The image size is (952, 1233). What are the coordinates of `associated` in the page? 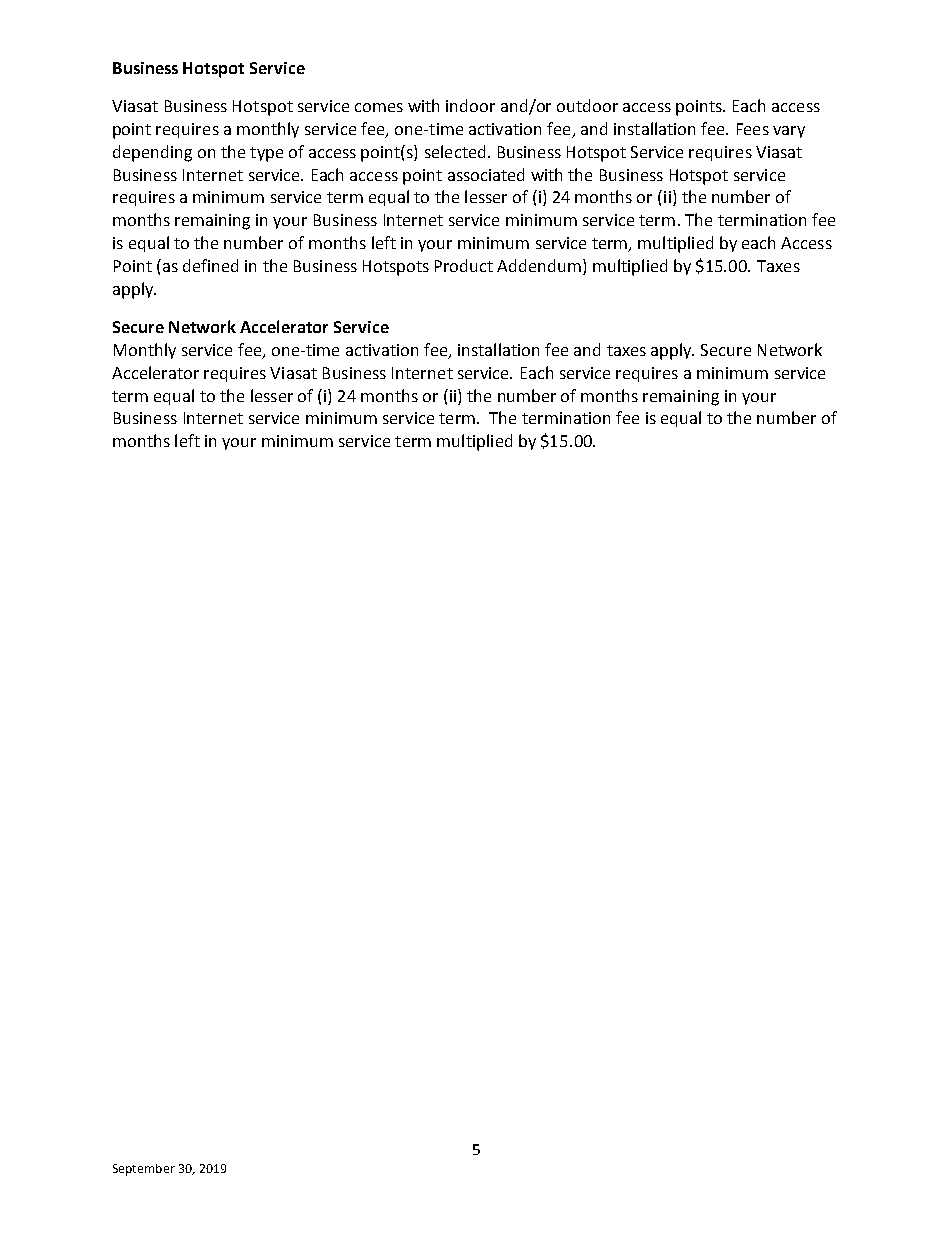 It's located at (486, 174).
